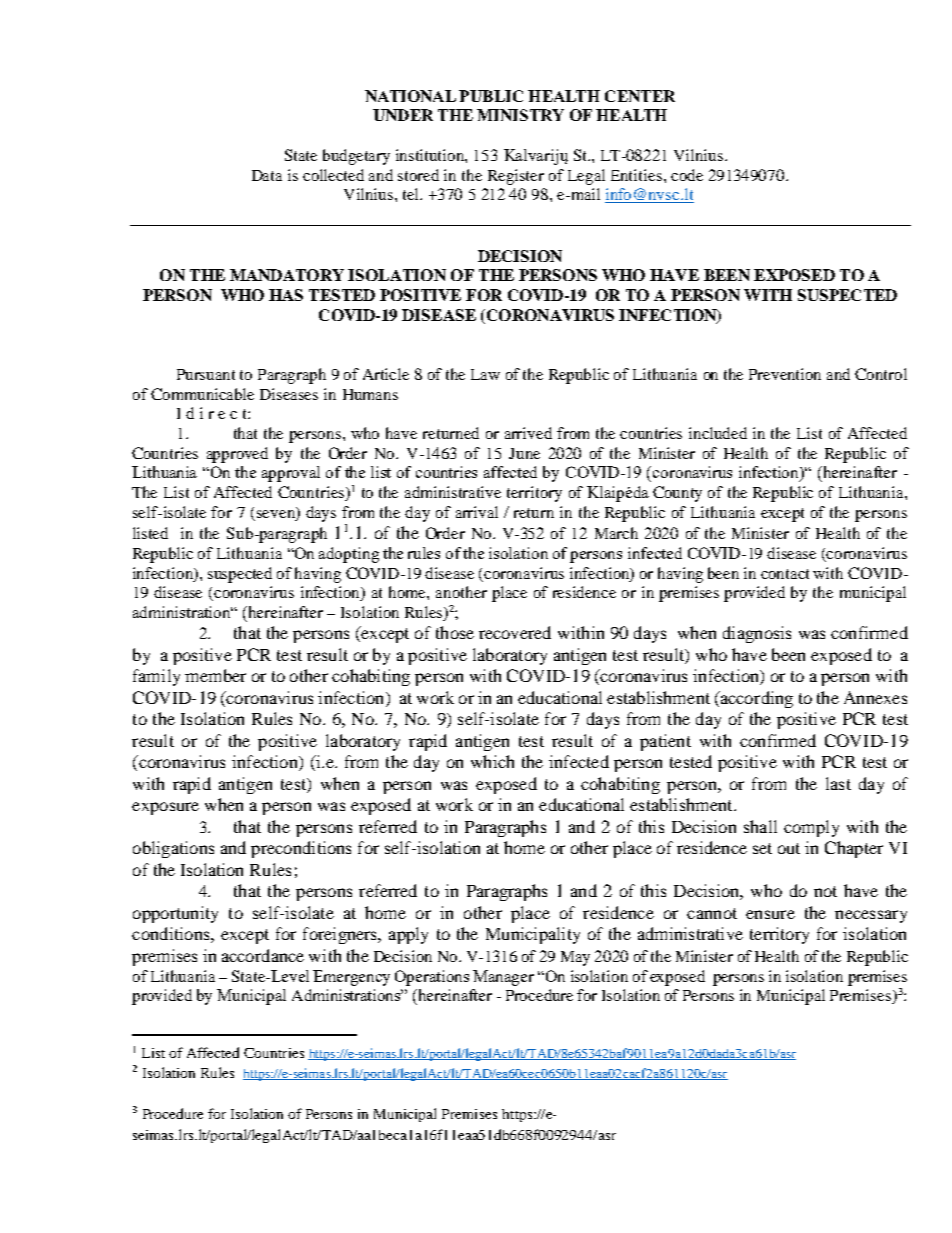 The image size is (952, 1233). I want to click on Manager, so click(503, 978).
